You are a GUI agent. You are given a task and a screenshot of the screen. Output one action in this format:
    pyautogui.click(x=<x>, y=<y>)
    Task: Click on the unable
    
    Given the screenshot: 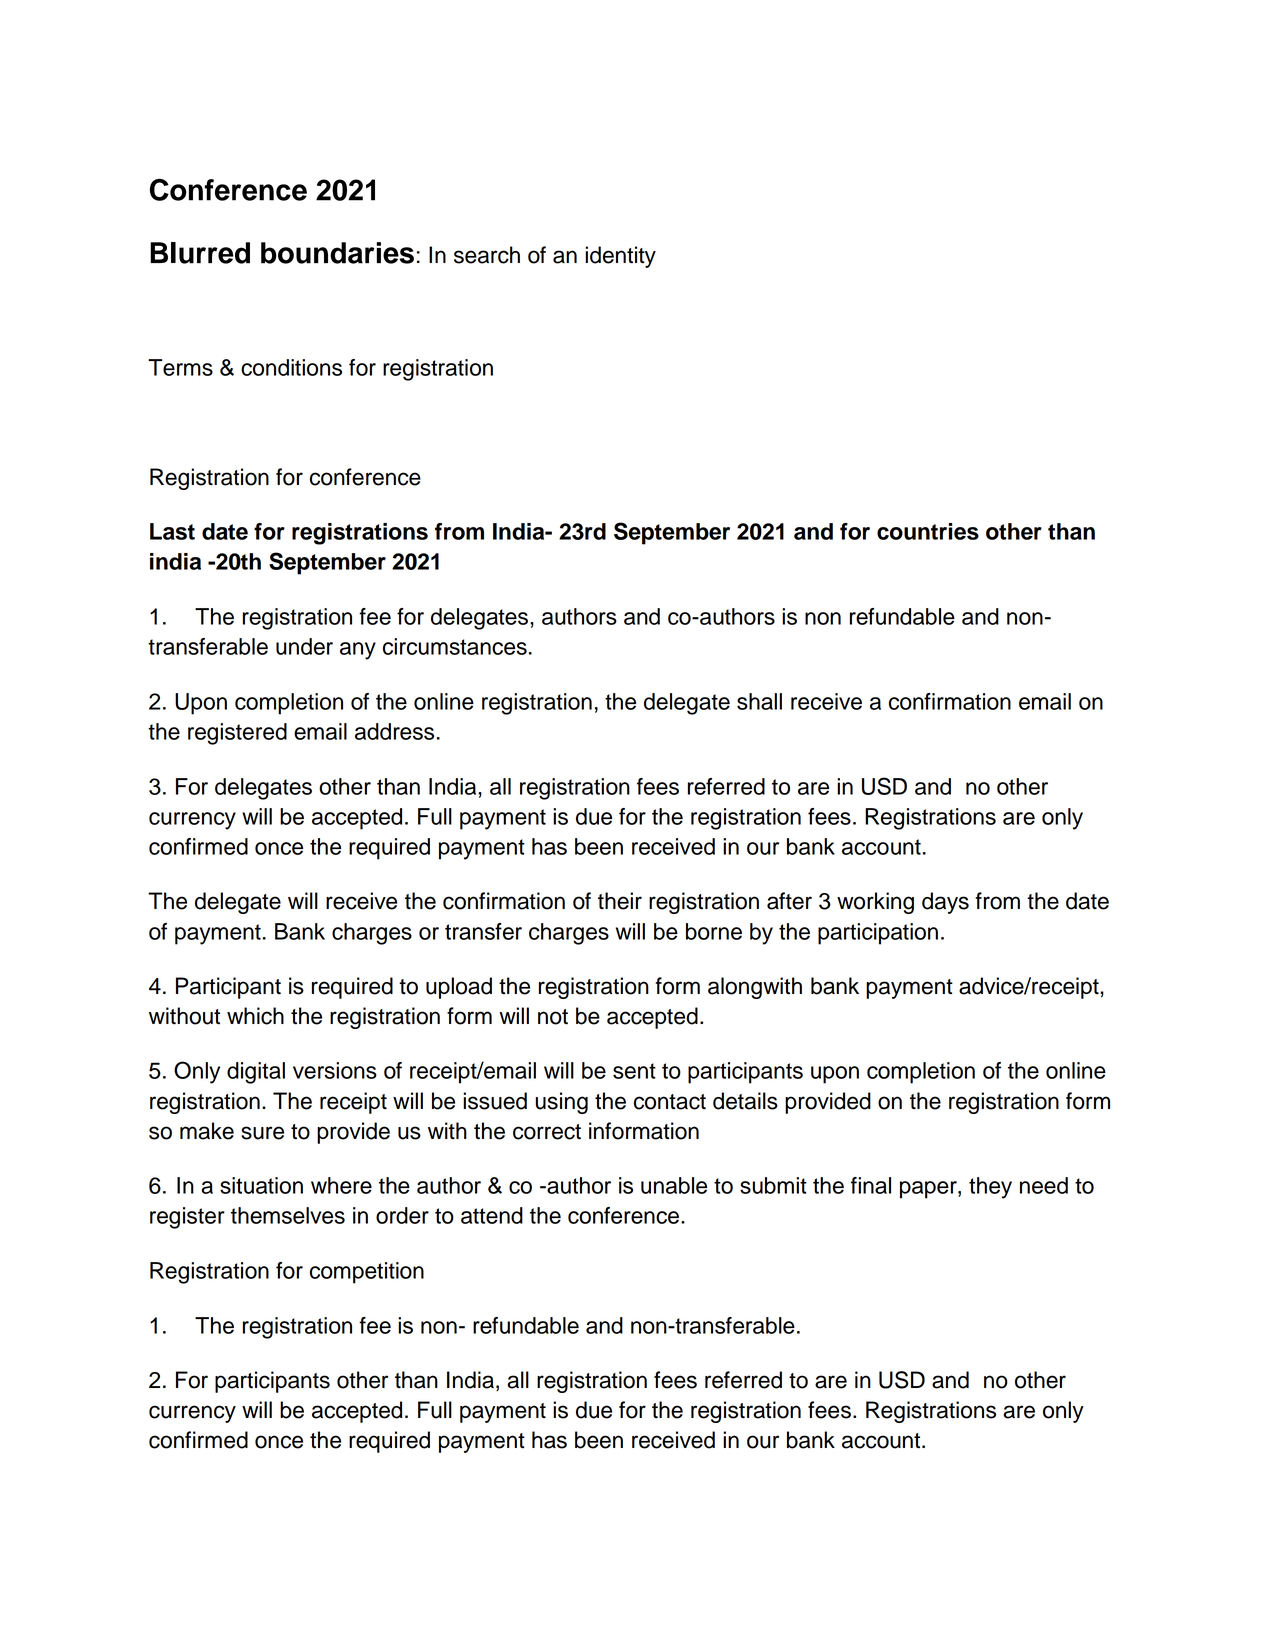 What is the action you would take?
    pyautogui.click(x=674, y=1185)
